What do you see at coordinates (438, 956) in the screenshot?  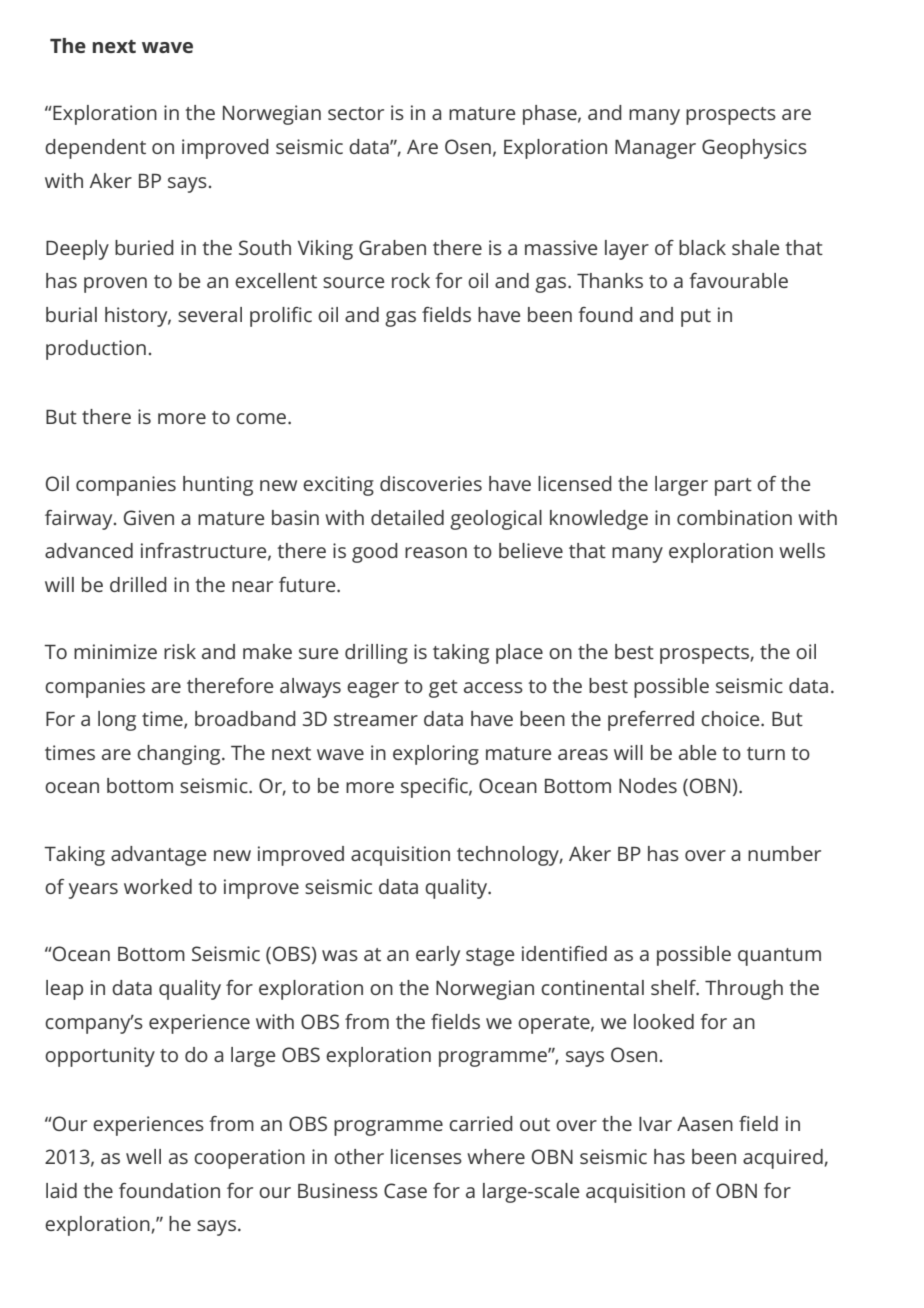 I see `early` at bounding box center [438, 956].
